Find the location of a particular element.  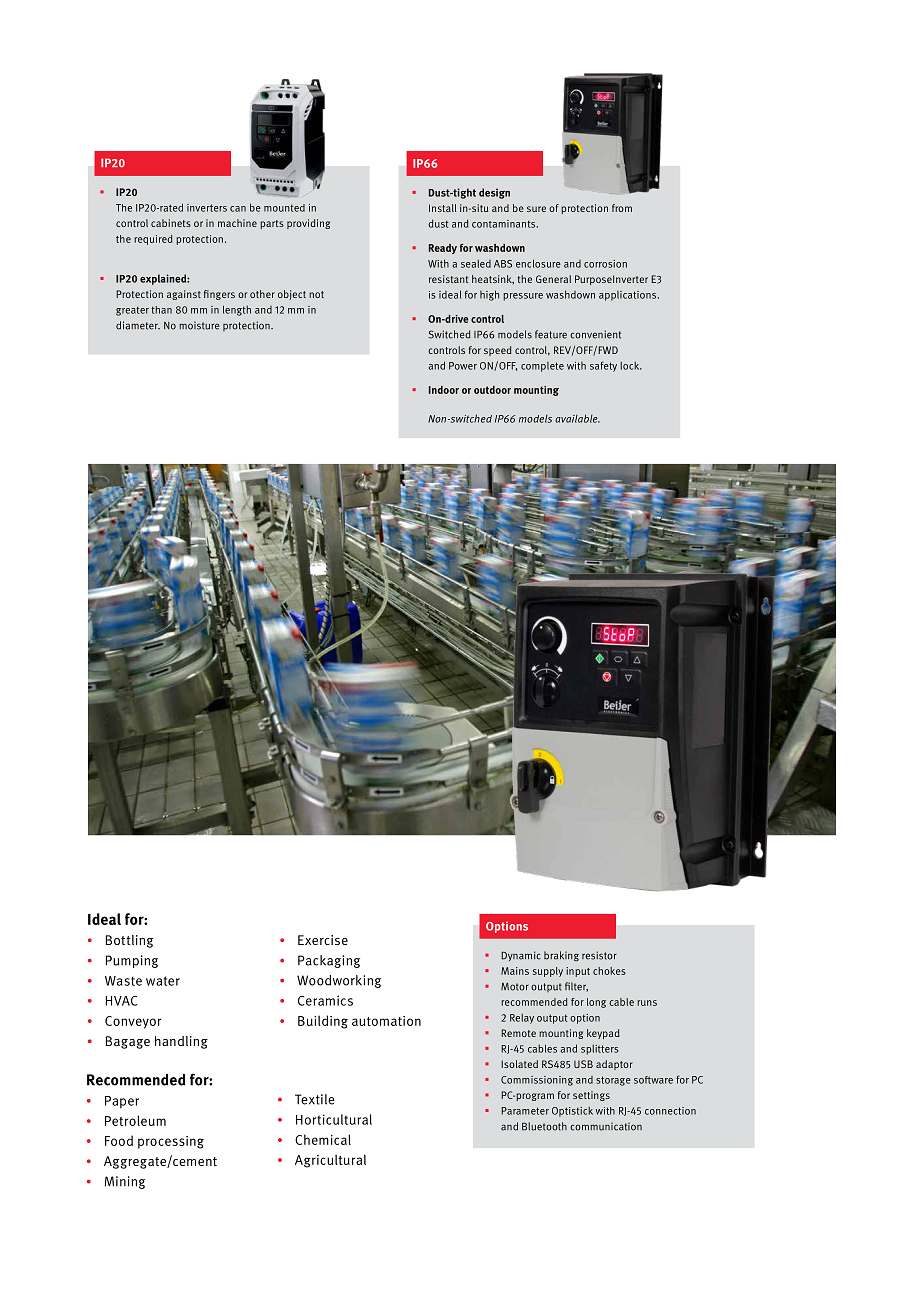

from is located at coordinates (622, 208).
